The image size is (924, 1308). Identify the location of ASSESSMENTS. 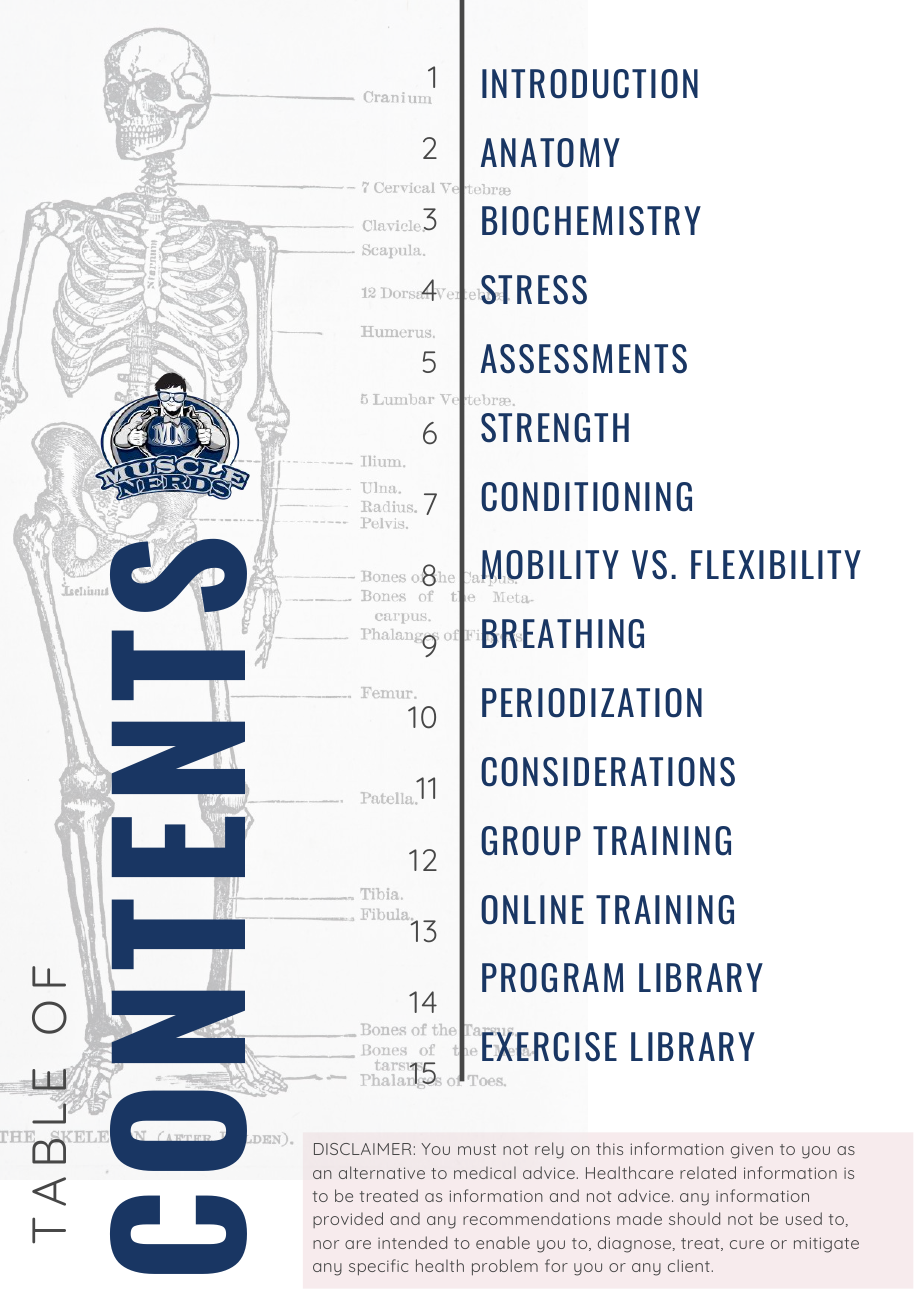
(584, 359).
